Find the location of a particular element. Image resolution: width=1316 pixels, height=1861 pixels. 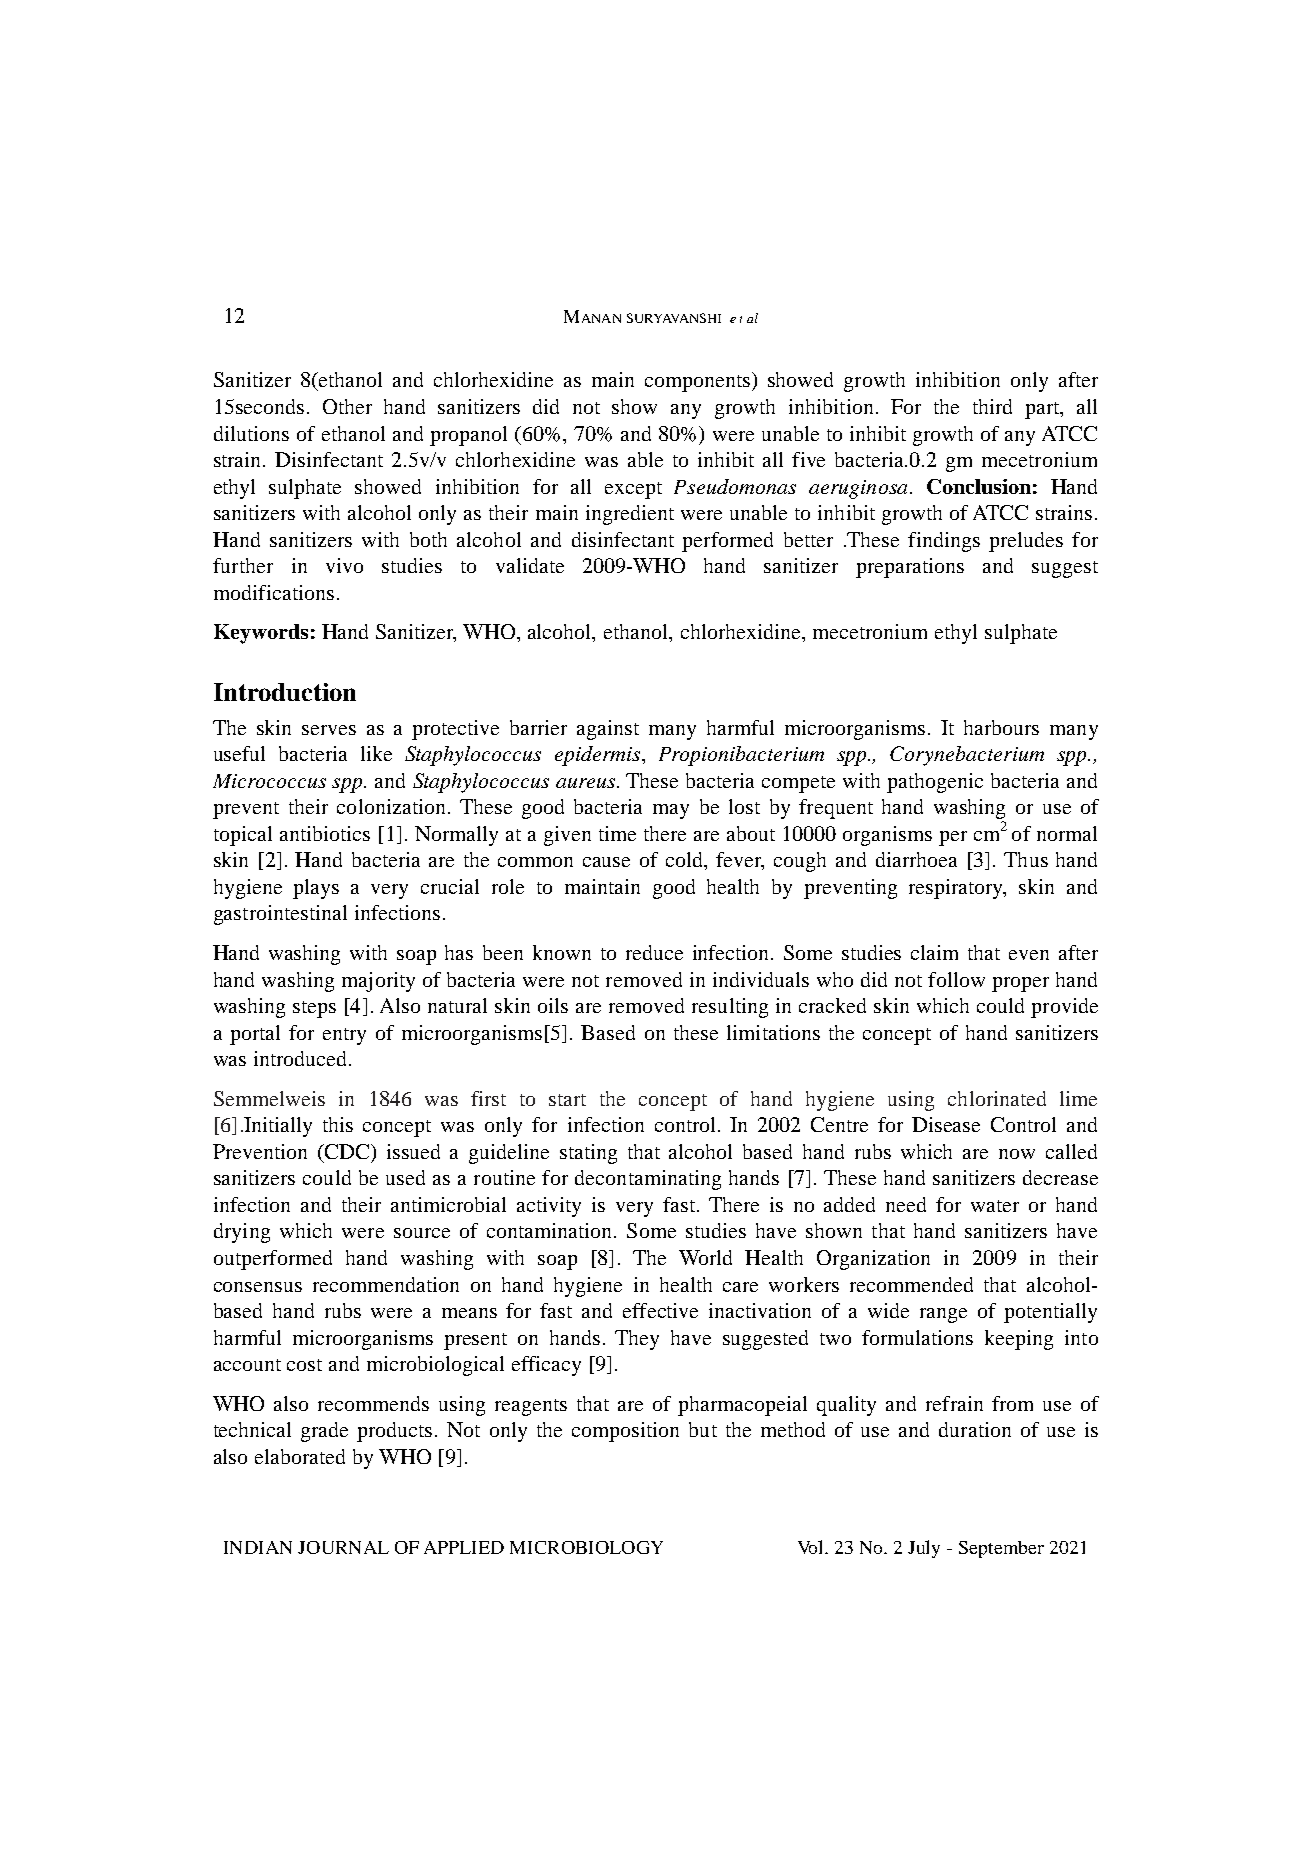

third is located at coordinates (992, 406).
